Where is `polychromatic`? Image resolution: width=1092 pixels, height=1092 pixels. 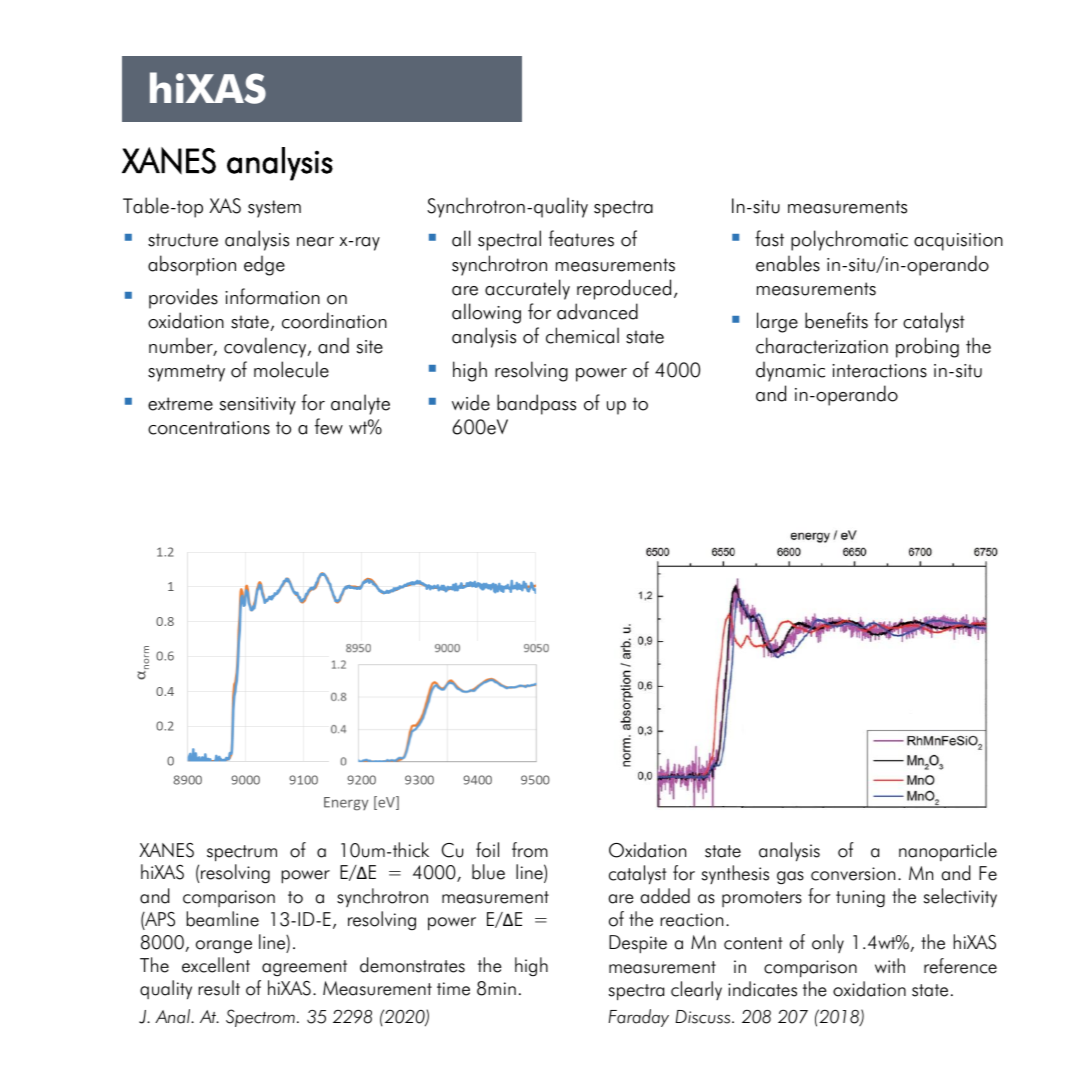
polychromatic is located at coordinates (849, 240).
